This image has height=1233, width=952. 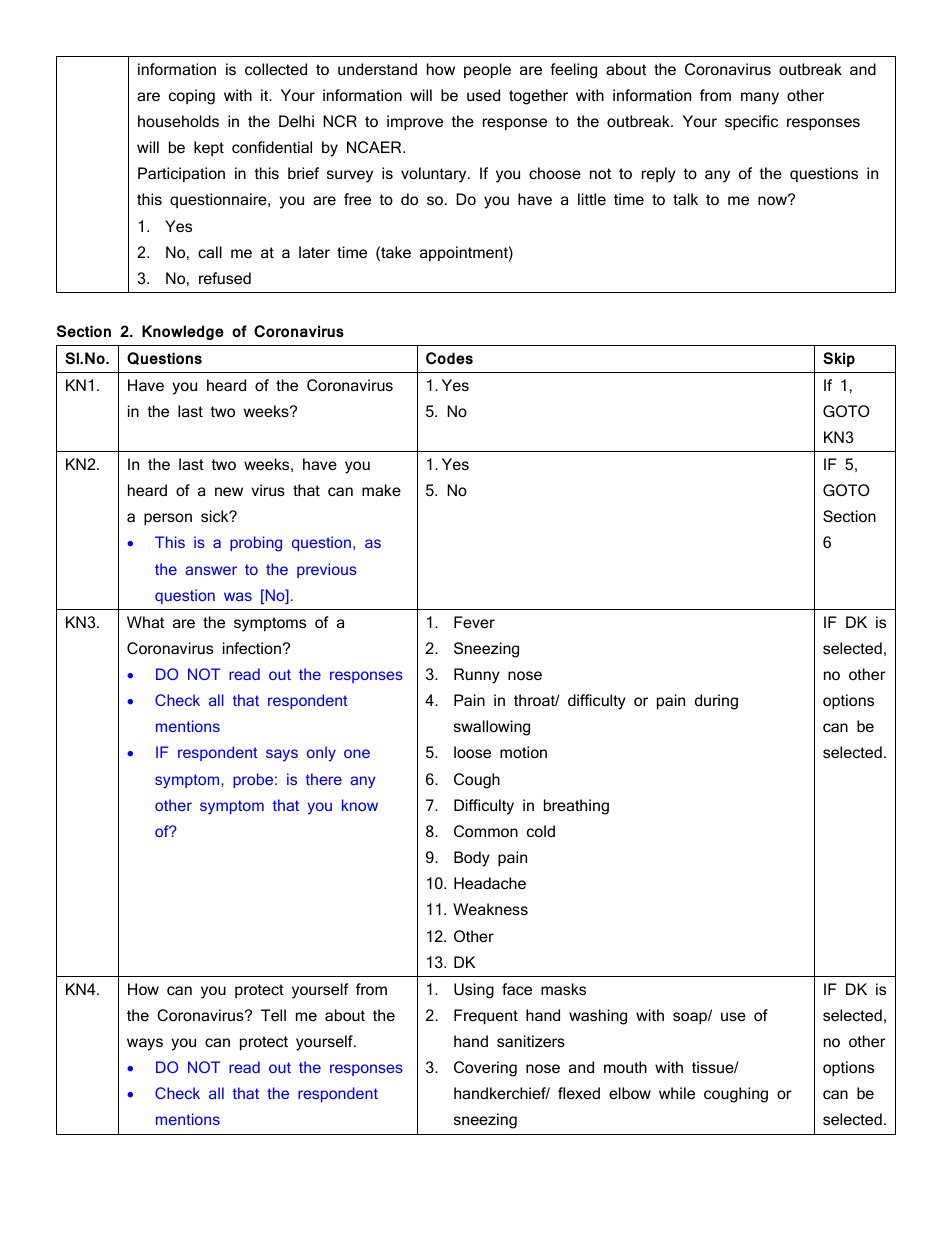 What do you see at coordinates (487, 70) in the image?
I see `people` at bounding box center [487, 70].
